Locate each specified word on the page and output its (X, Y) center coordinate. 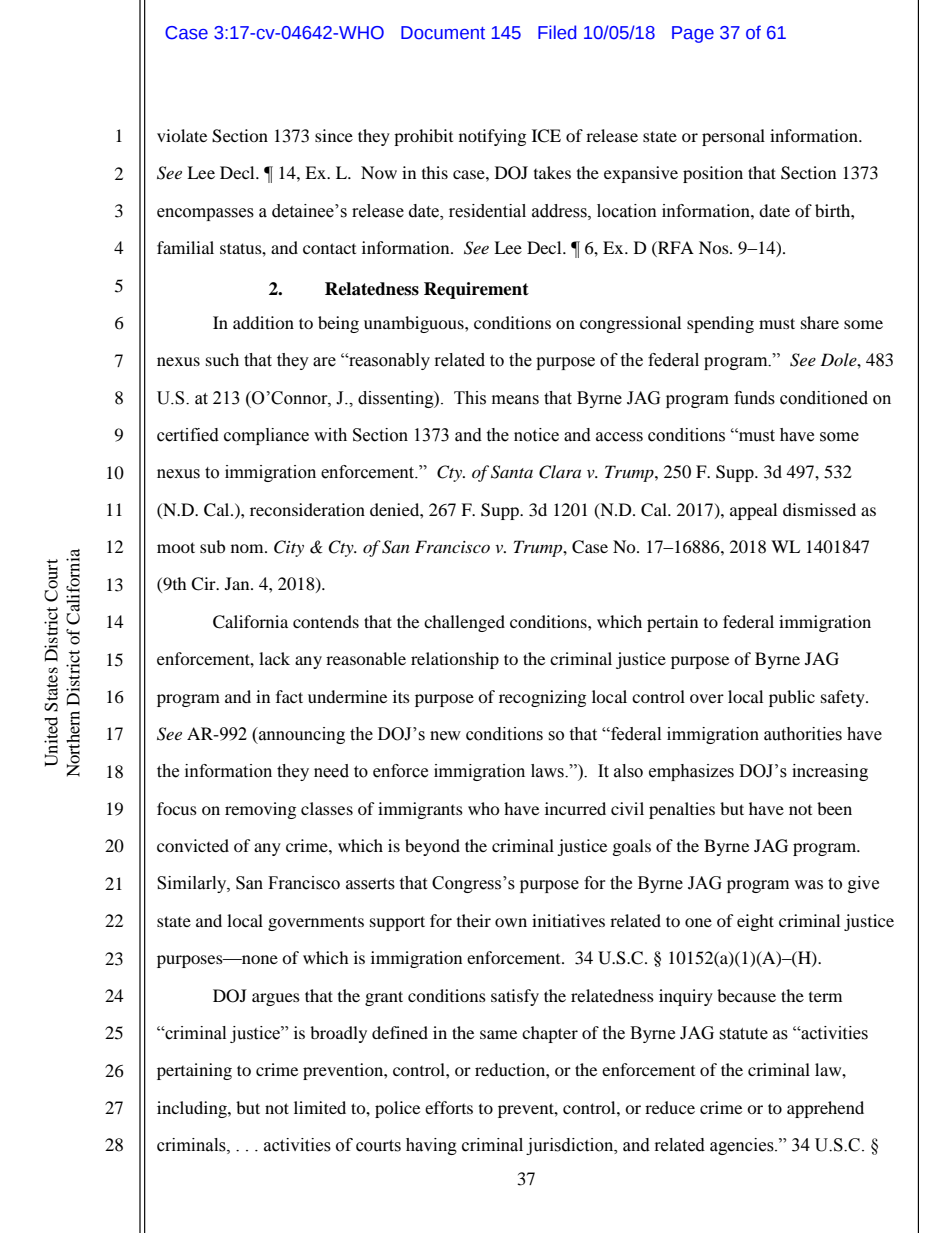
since (334, 135)
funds (754, 398)
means (515, 400)
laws (548, 771)
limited (320, 1107)
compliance (266, 436)
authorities (803, 734)
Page (693, 34)
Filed (557, 32)
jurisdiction (571, 1146)
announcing (301, 735)
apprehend (825, 1109)
